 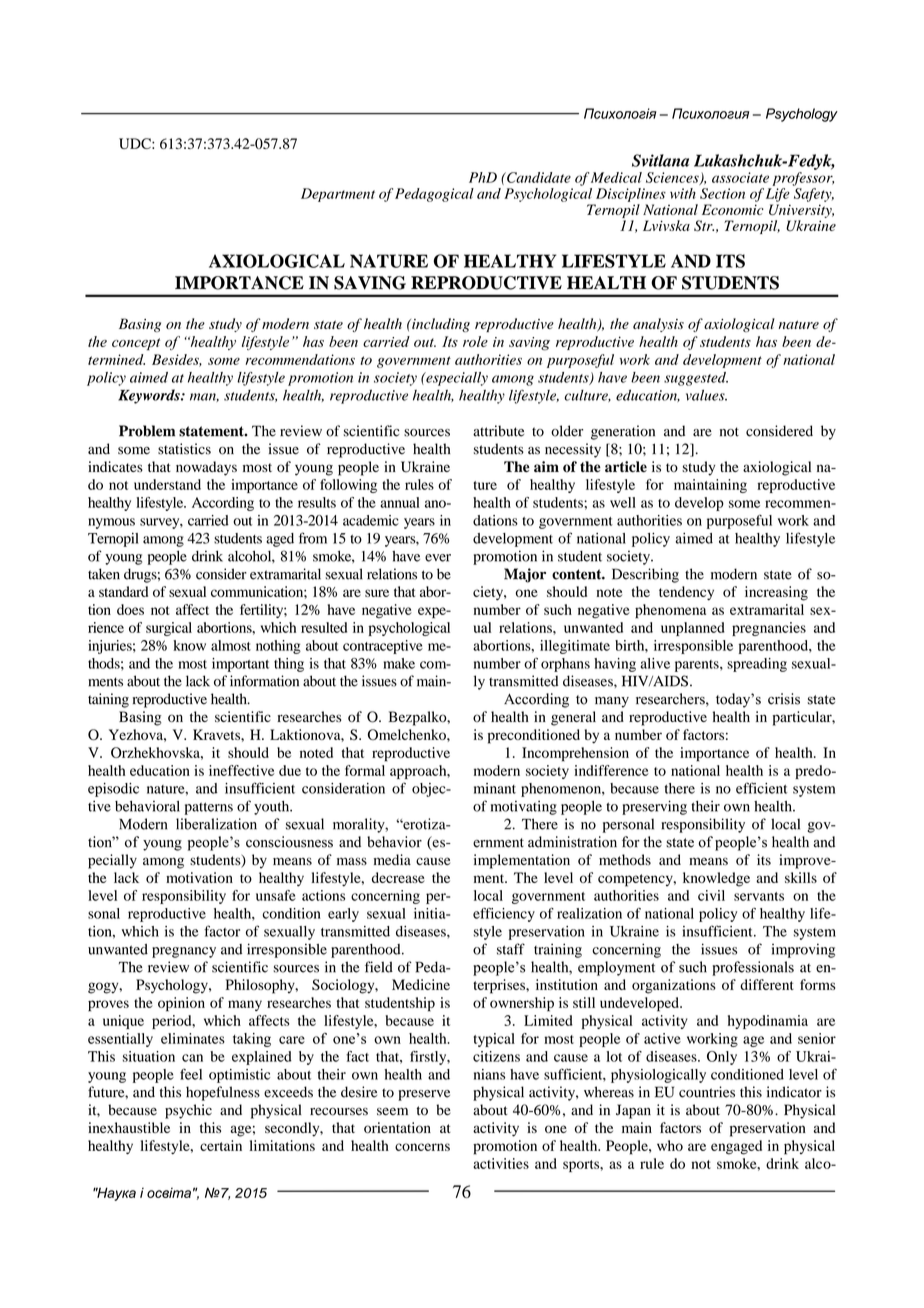 I want to click on spreading, so click(x=757, y=665).
